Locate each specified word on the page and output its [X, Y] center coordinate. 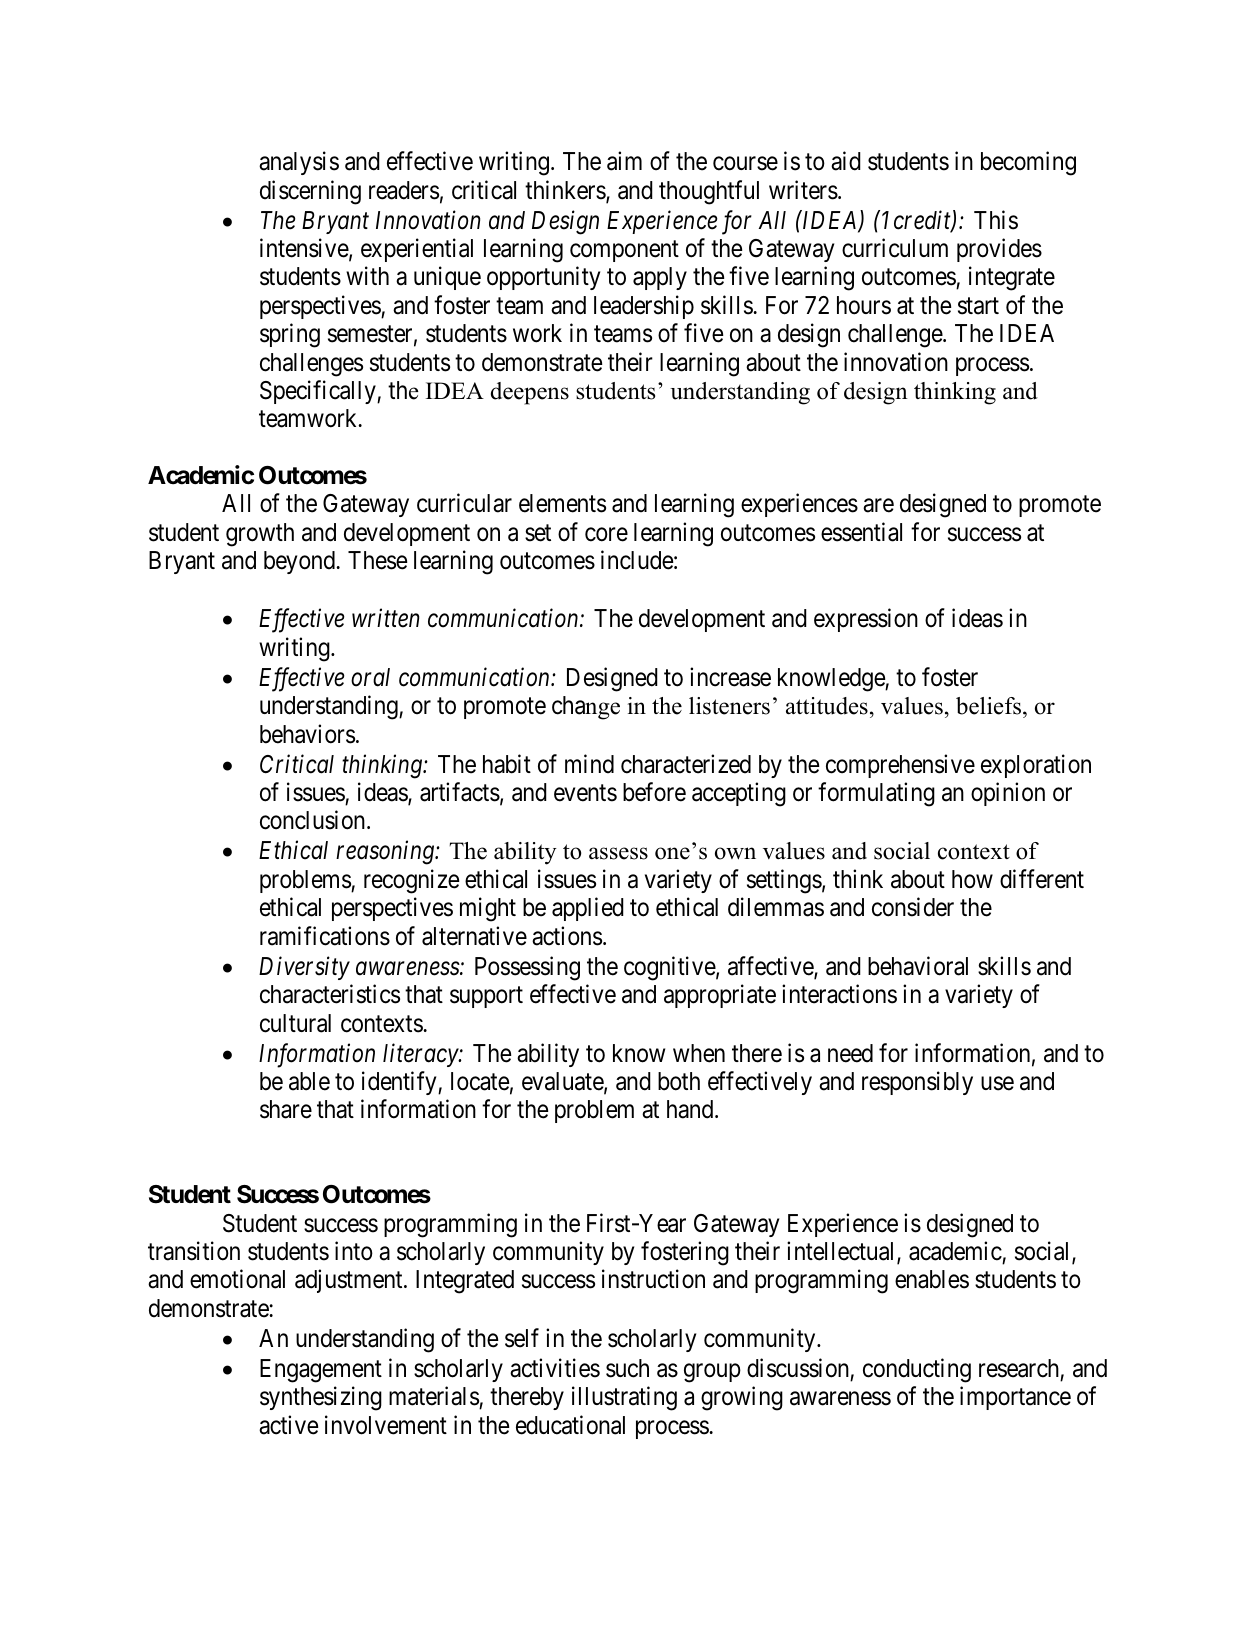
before [654, 792]
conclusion [314, 820]
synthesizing [321, 1399]
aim [624, 161]
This [996, 220]
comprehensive [900, 766]
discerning [310, 192]
